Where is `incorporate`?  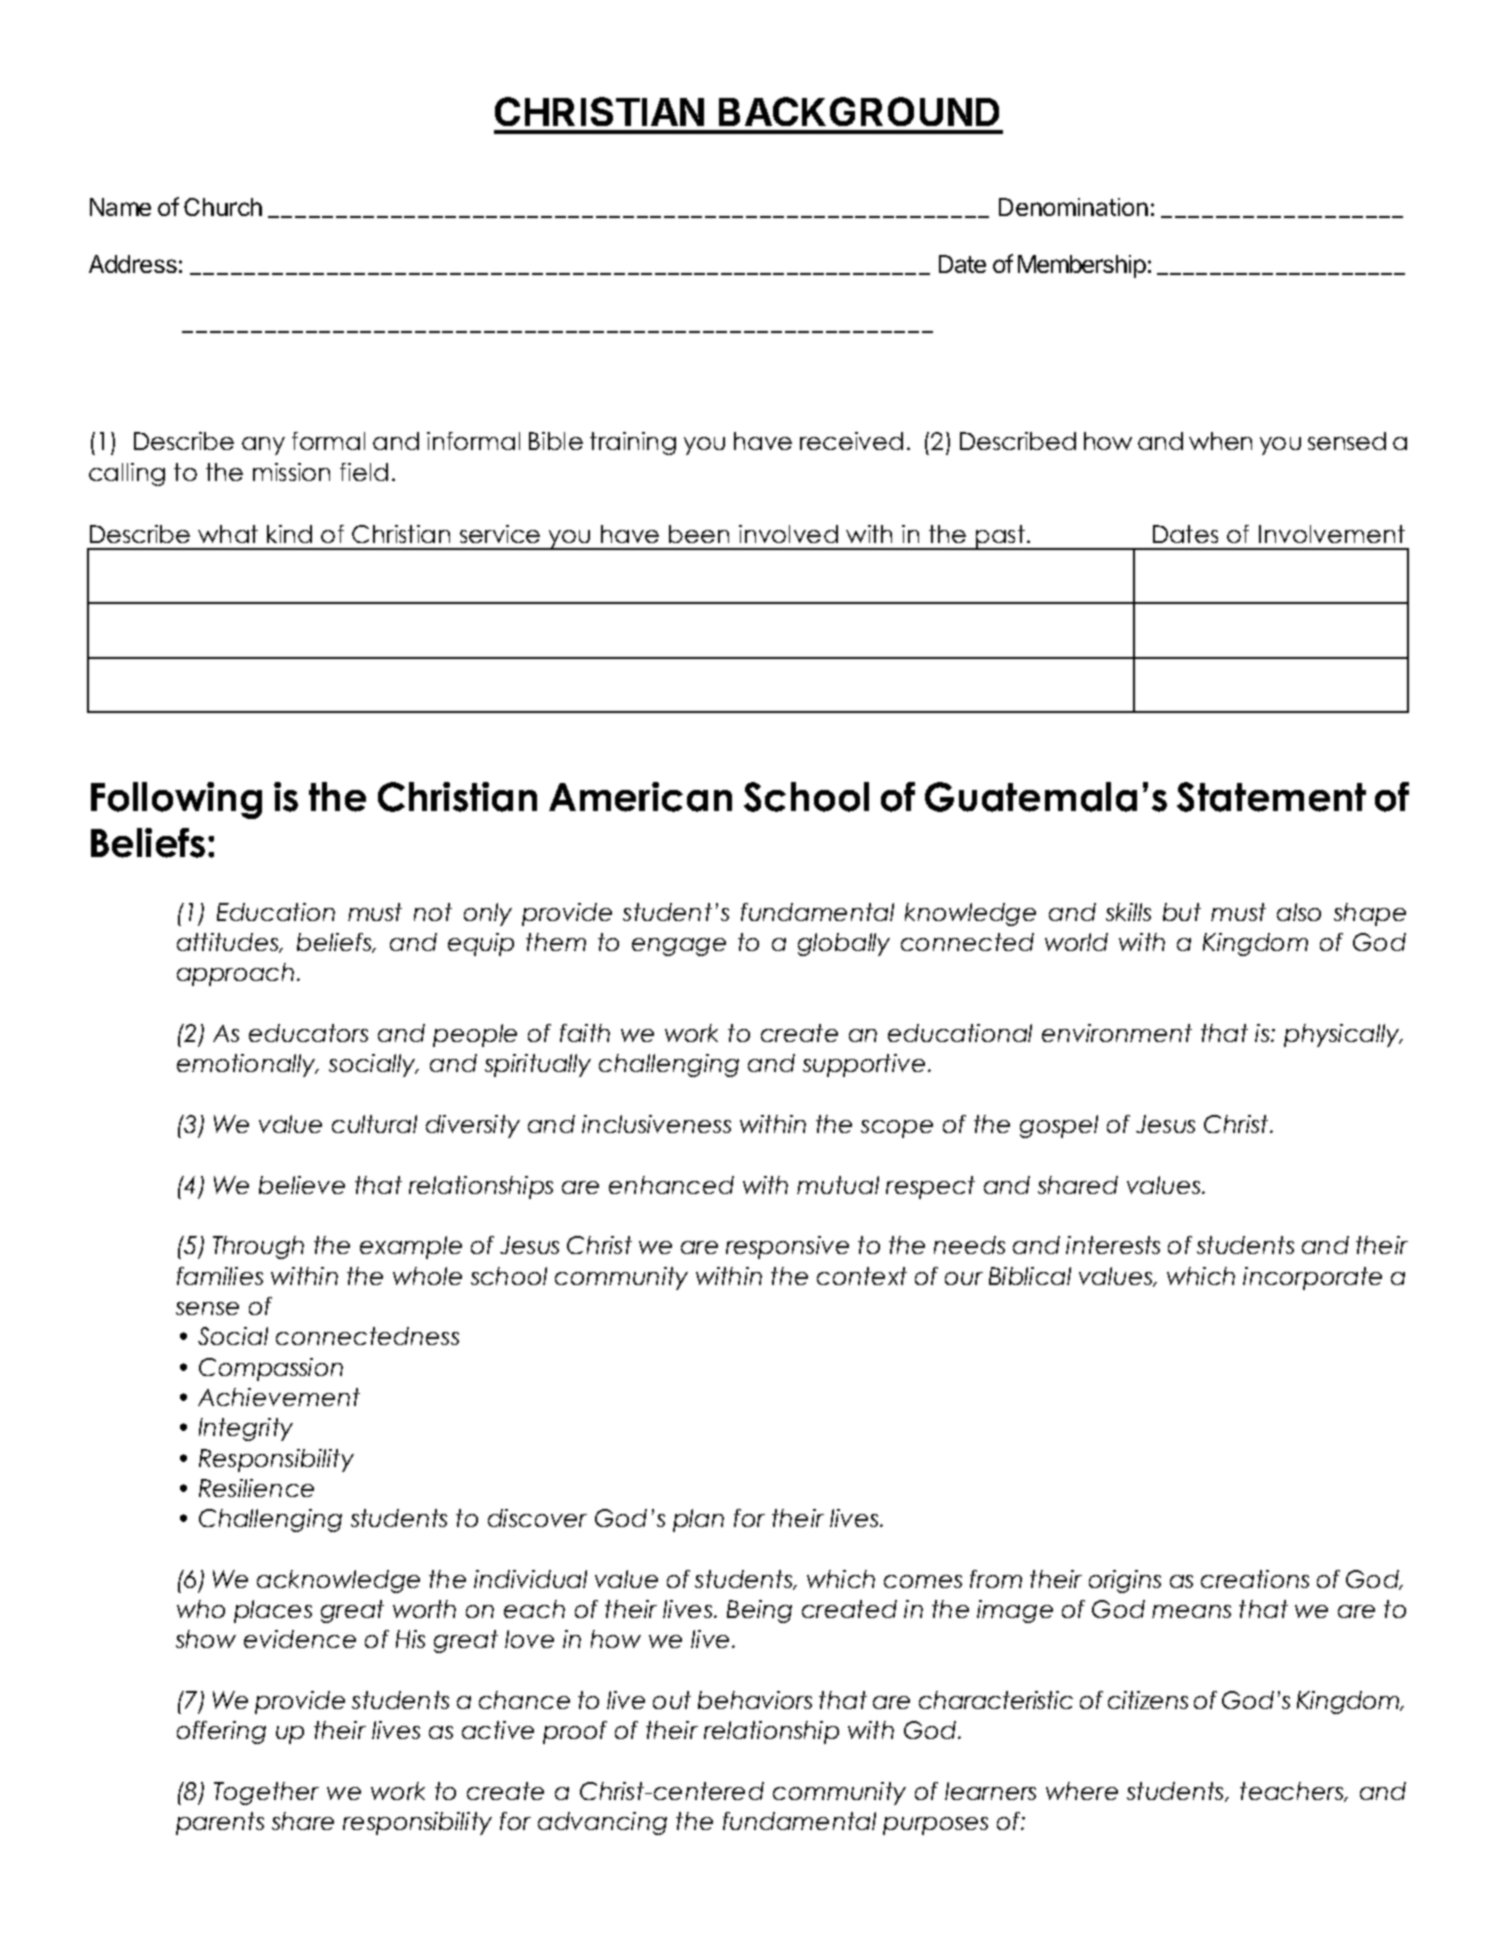 incorporate is located at coordinates (1312, 1278).
